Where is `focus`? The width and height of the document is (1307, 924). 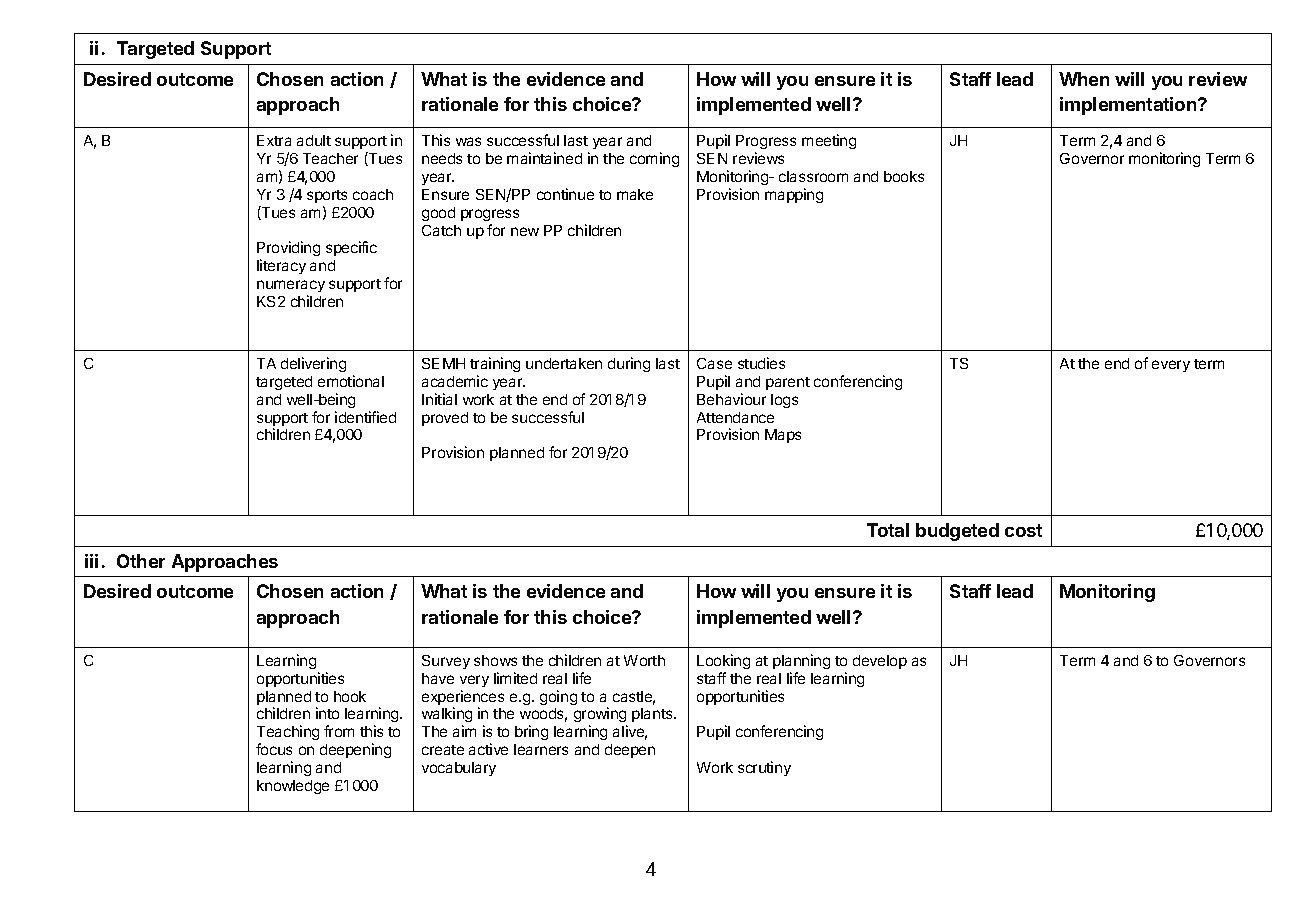 focus is located at coordinates (274, 749).
